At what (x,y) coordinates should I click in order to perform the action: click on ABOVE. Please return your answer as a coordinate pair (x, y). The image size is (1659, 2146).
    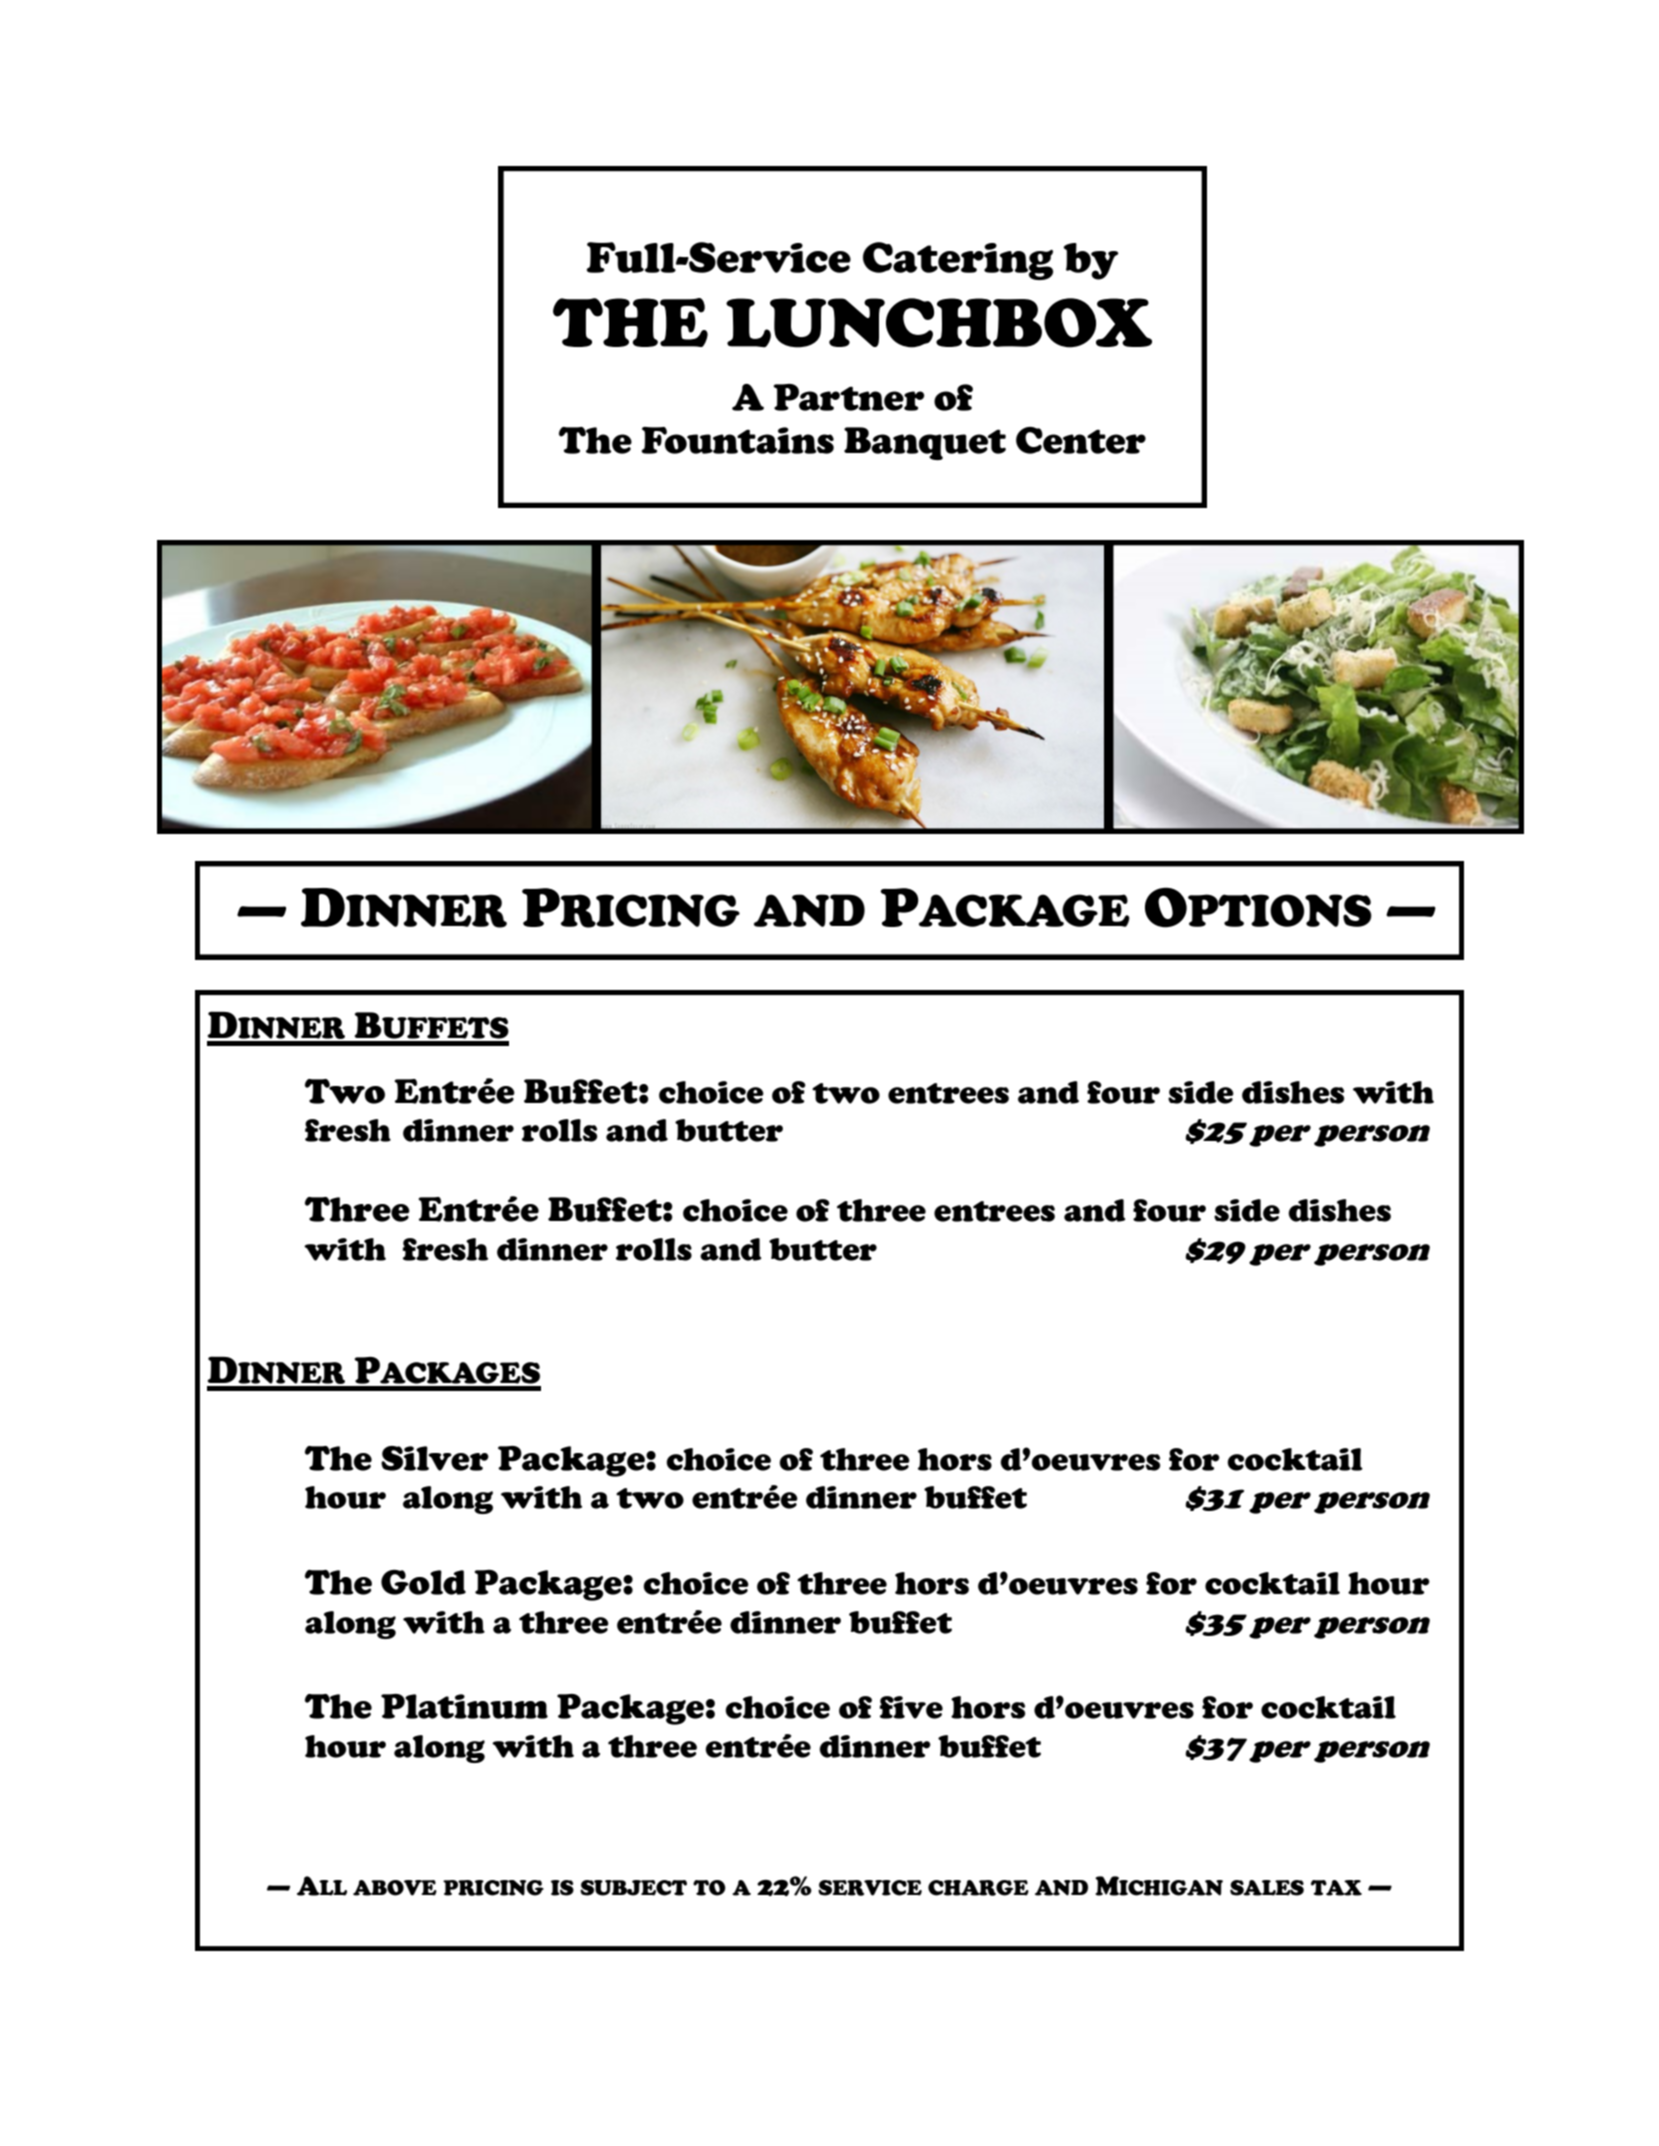
    Looking at the image, I should click on (395, 1888).
